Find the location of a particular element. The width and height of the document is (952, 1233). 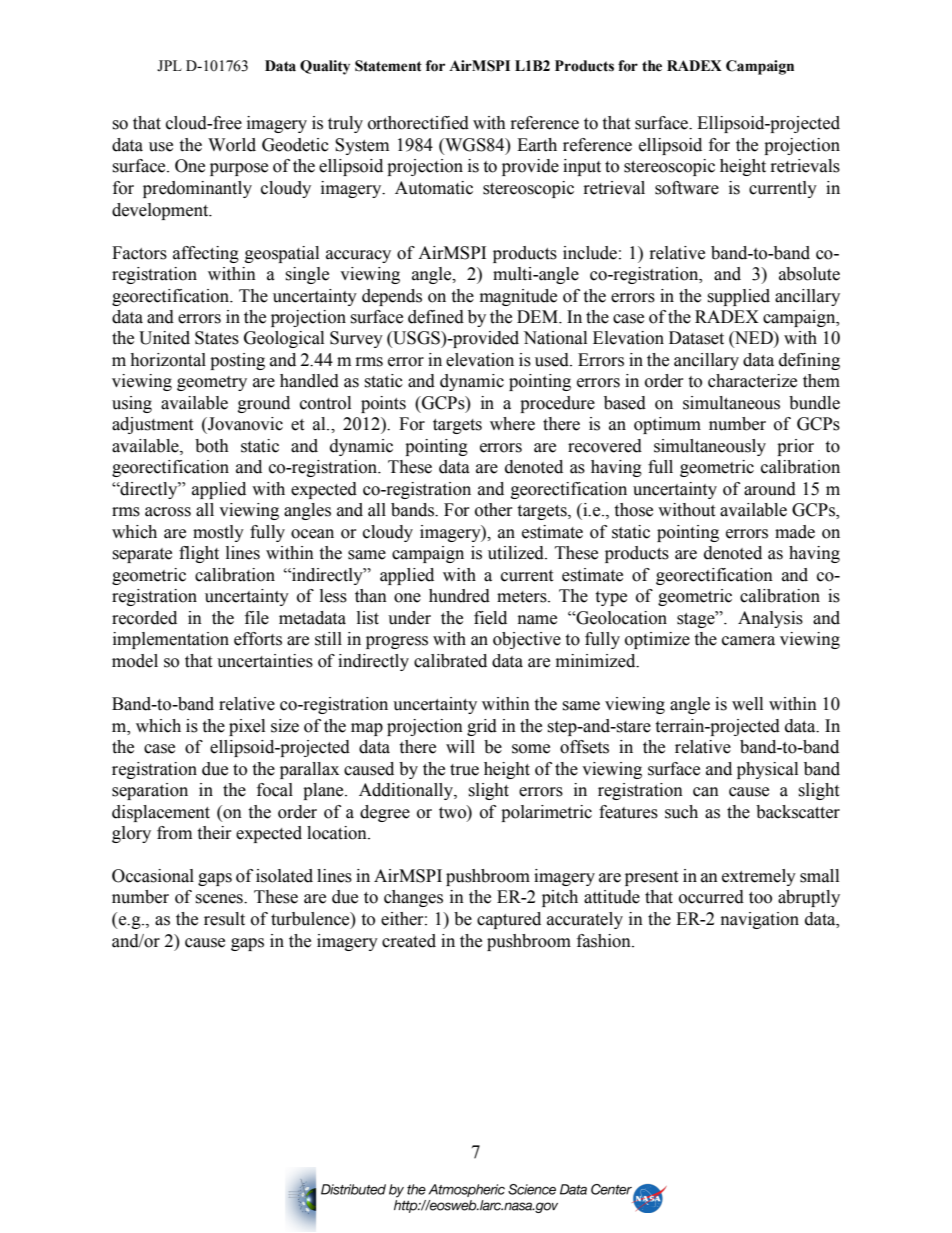

characterize is located at coordinates (752, 381).
